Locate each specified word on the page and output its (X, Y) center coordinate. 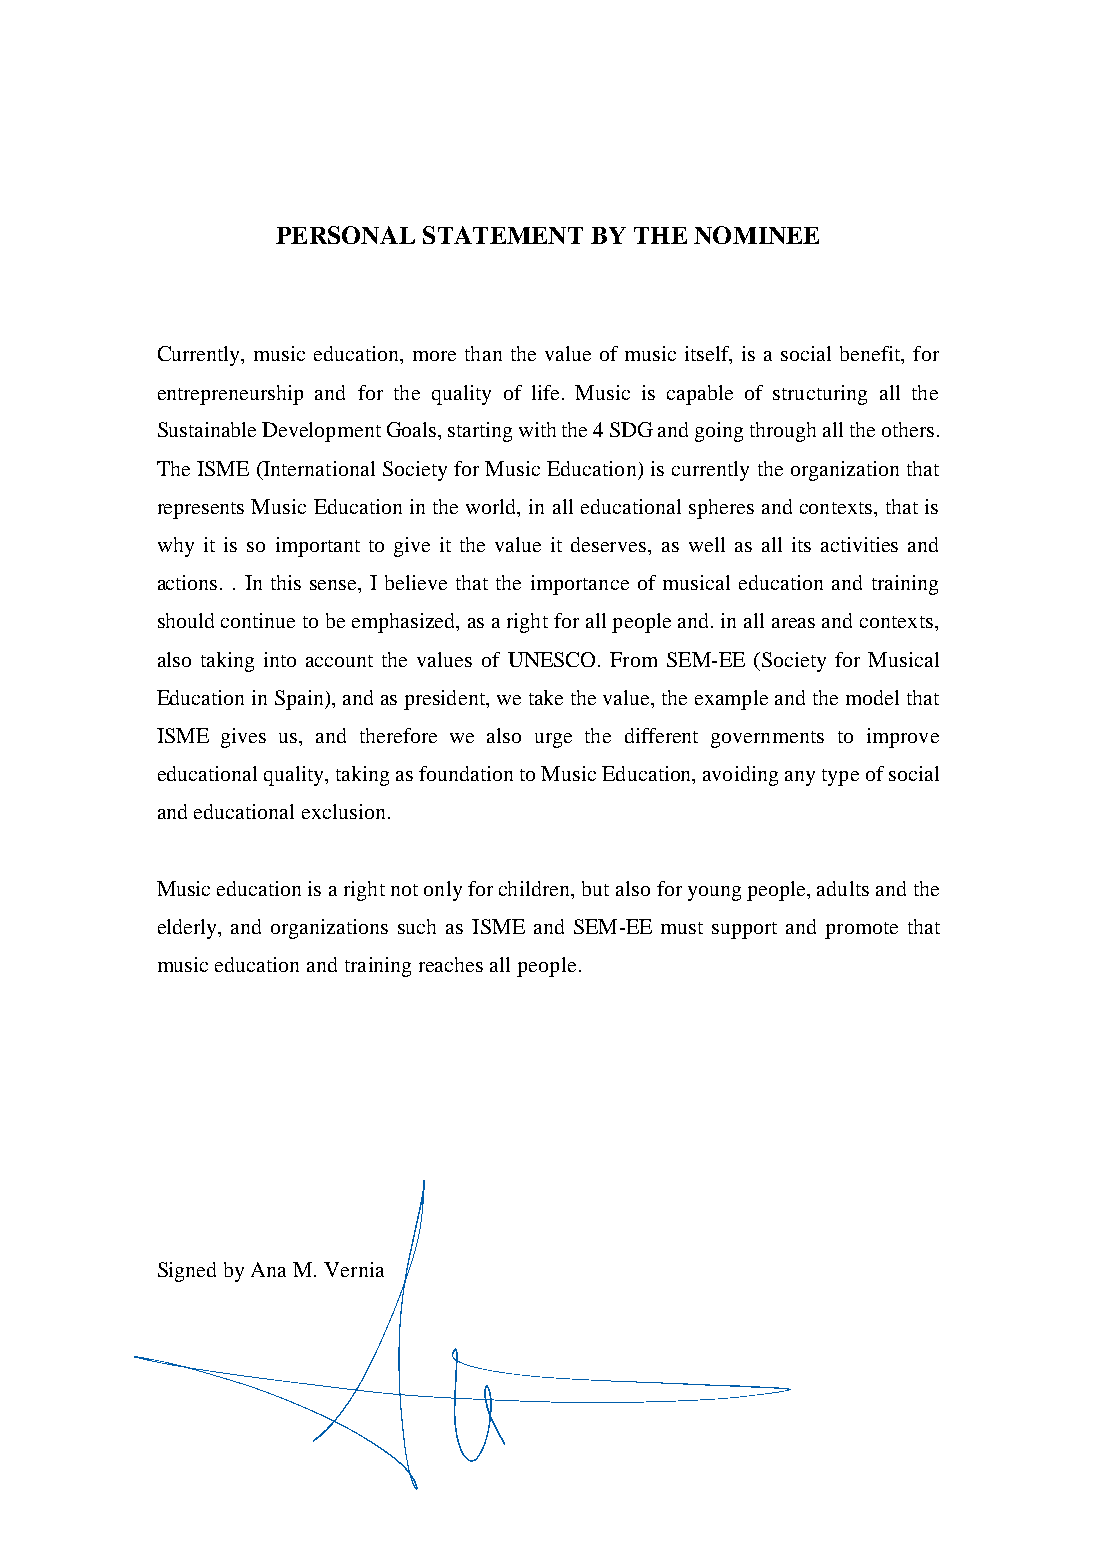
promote (861, 930)
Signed (187, 1272)
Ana (268, 1269)
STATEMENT (503, 235)
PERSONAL (345, 235)
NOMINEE (756, 235)
